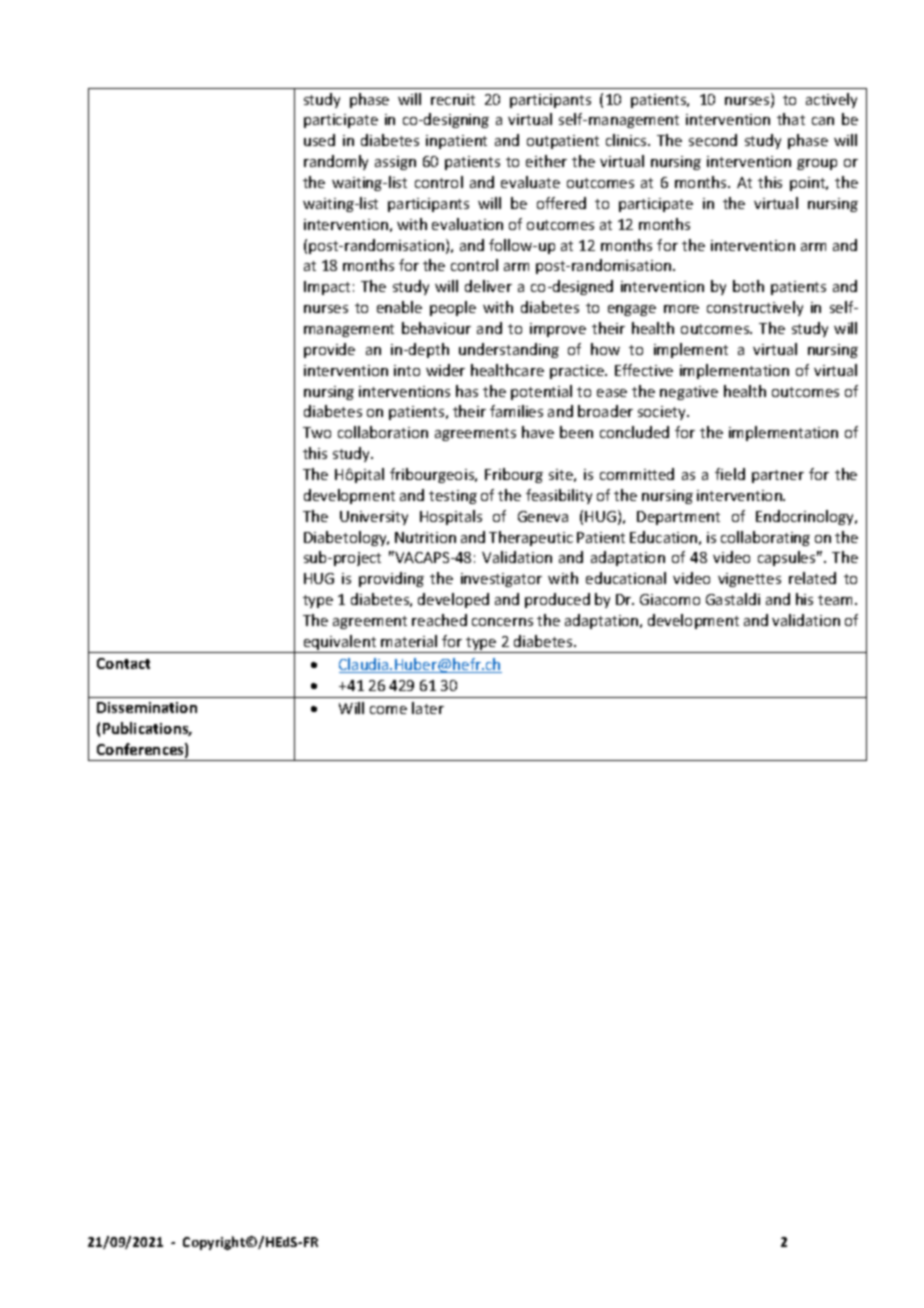 This screenshot has width=924, height=1308. I want to click on Two, so click(317, 432).
